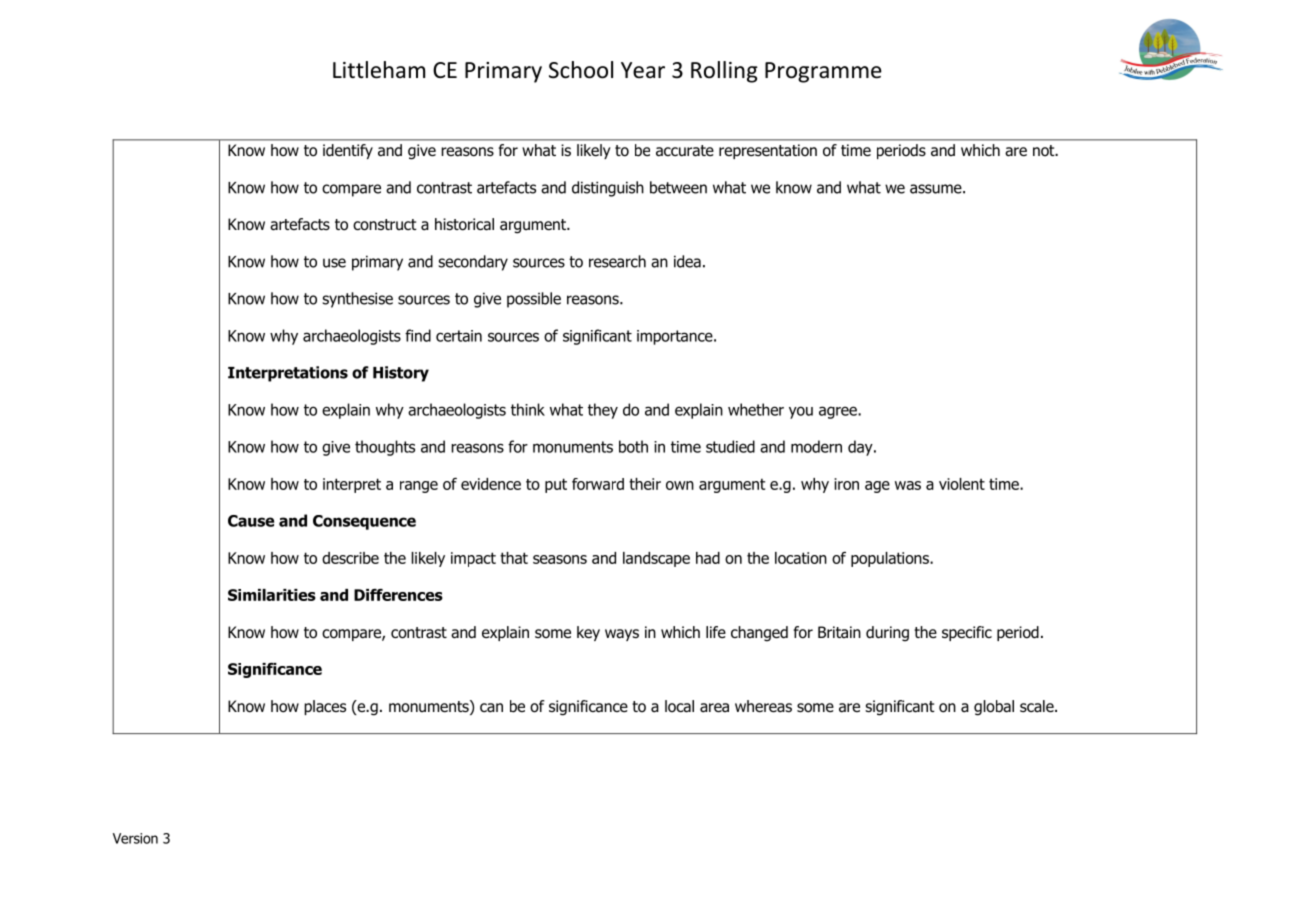  What do you see at coordinates (135, 838) in the screenshot?
I see `Version` at bounding box center [135, 838].
